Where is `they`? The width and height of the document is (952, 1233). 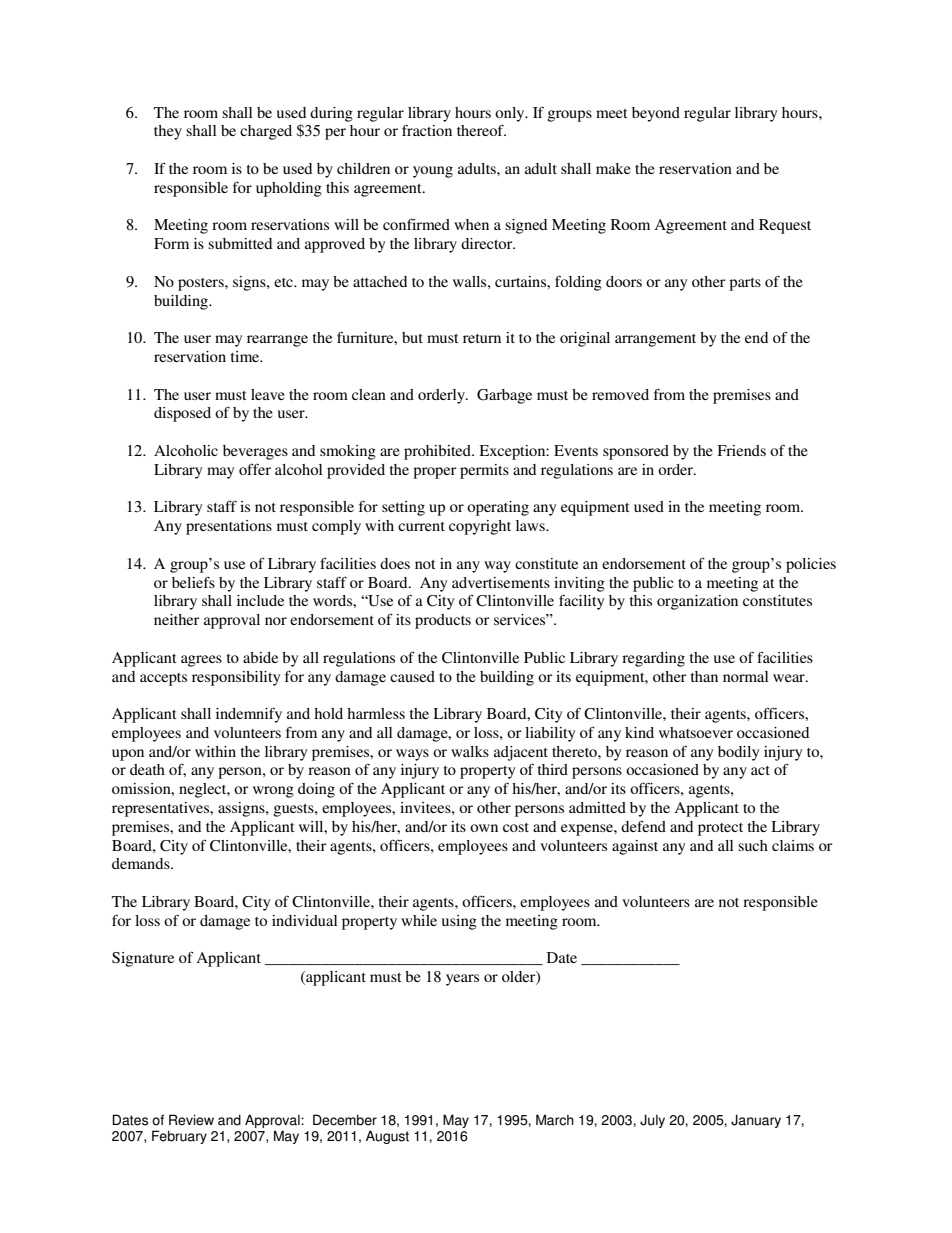 they is located at coordinates (168, 132).
